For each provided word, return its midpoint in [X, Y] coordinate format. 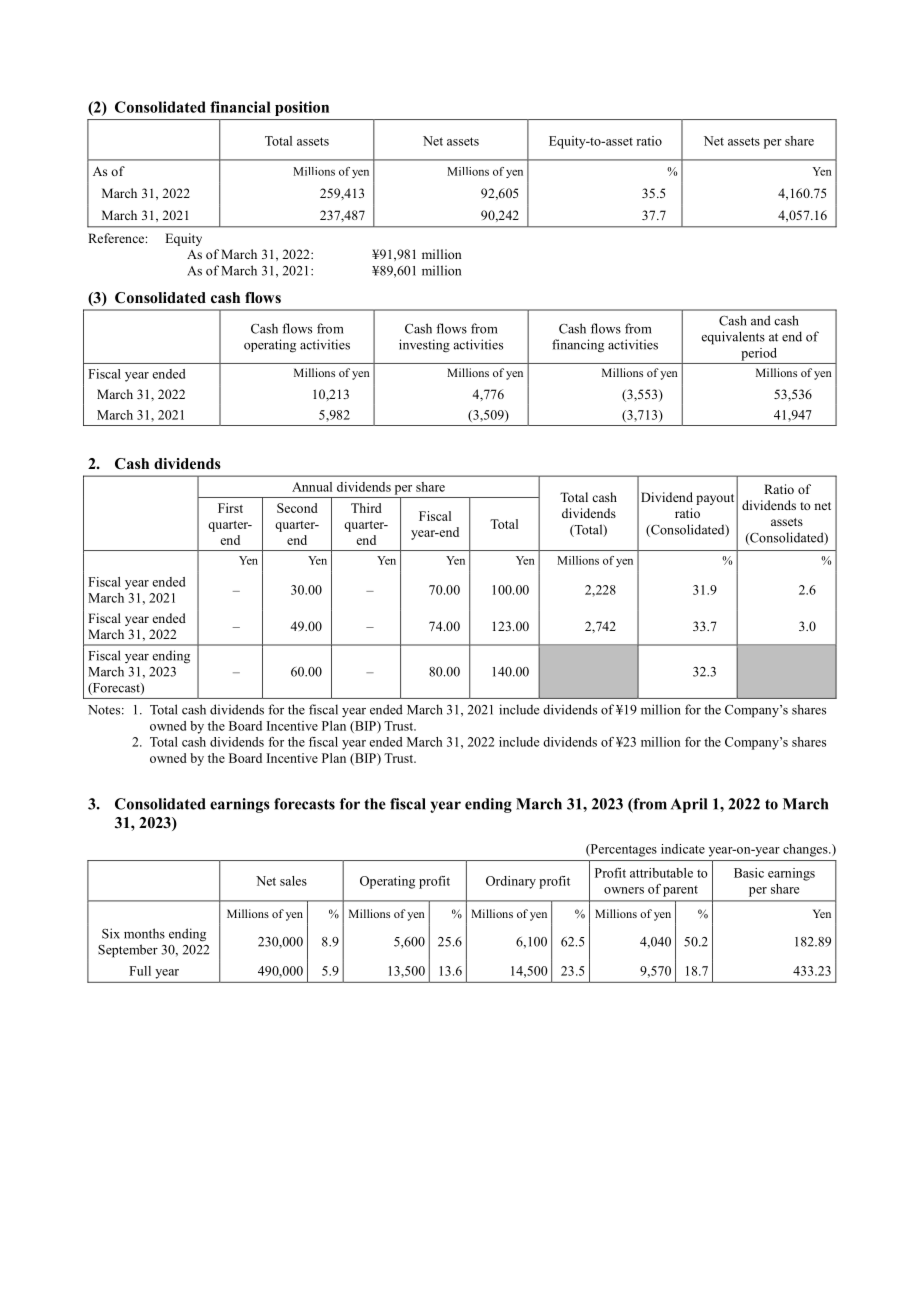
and [761, 320]
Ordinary [511, 882]
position [302, 108]
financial [240, 107]
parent [680, 891]
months [144, 933]
